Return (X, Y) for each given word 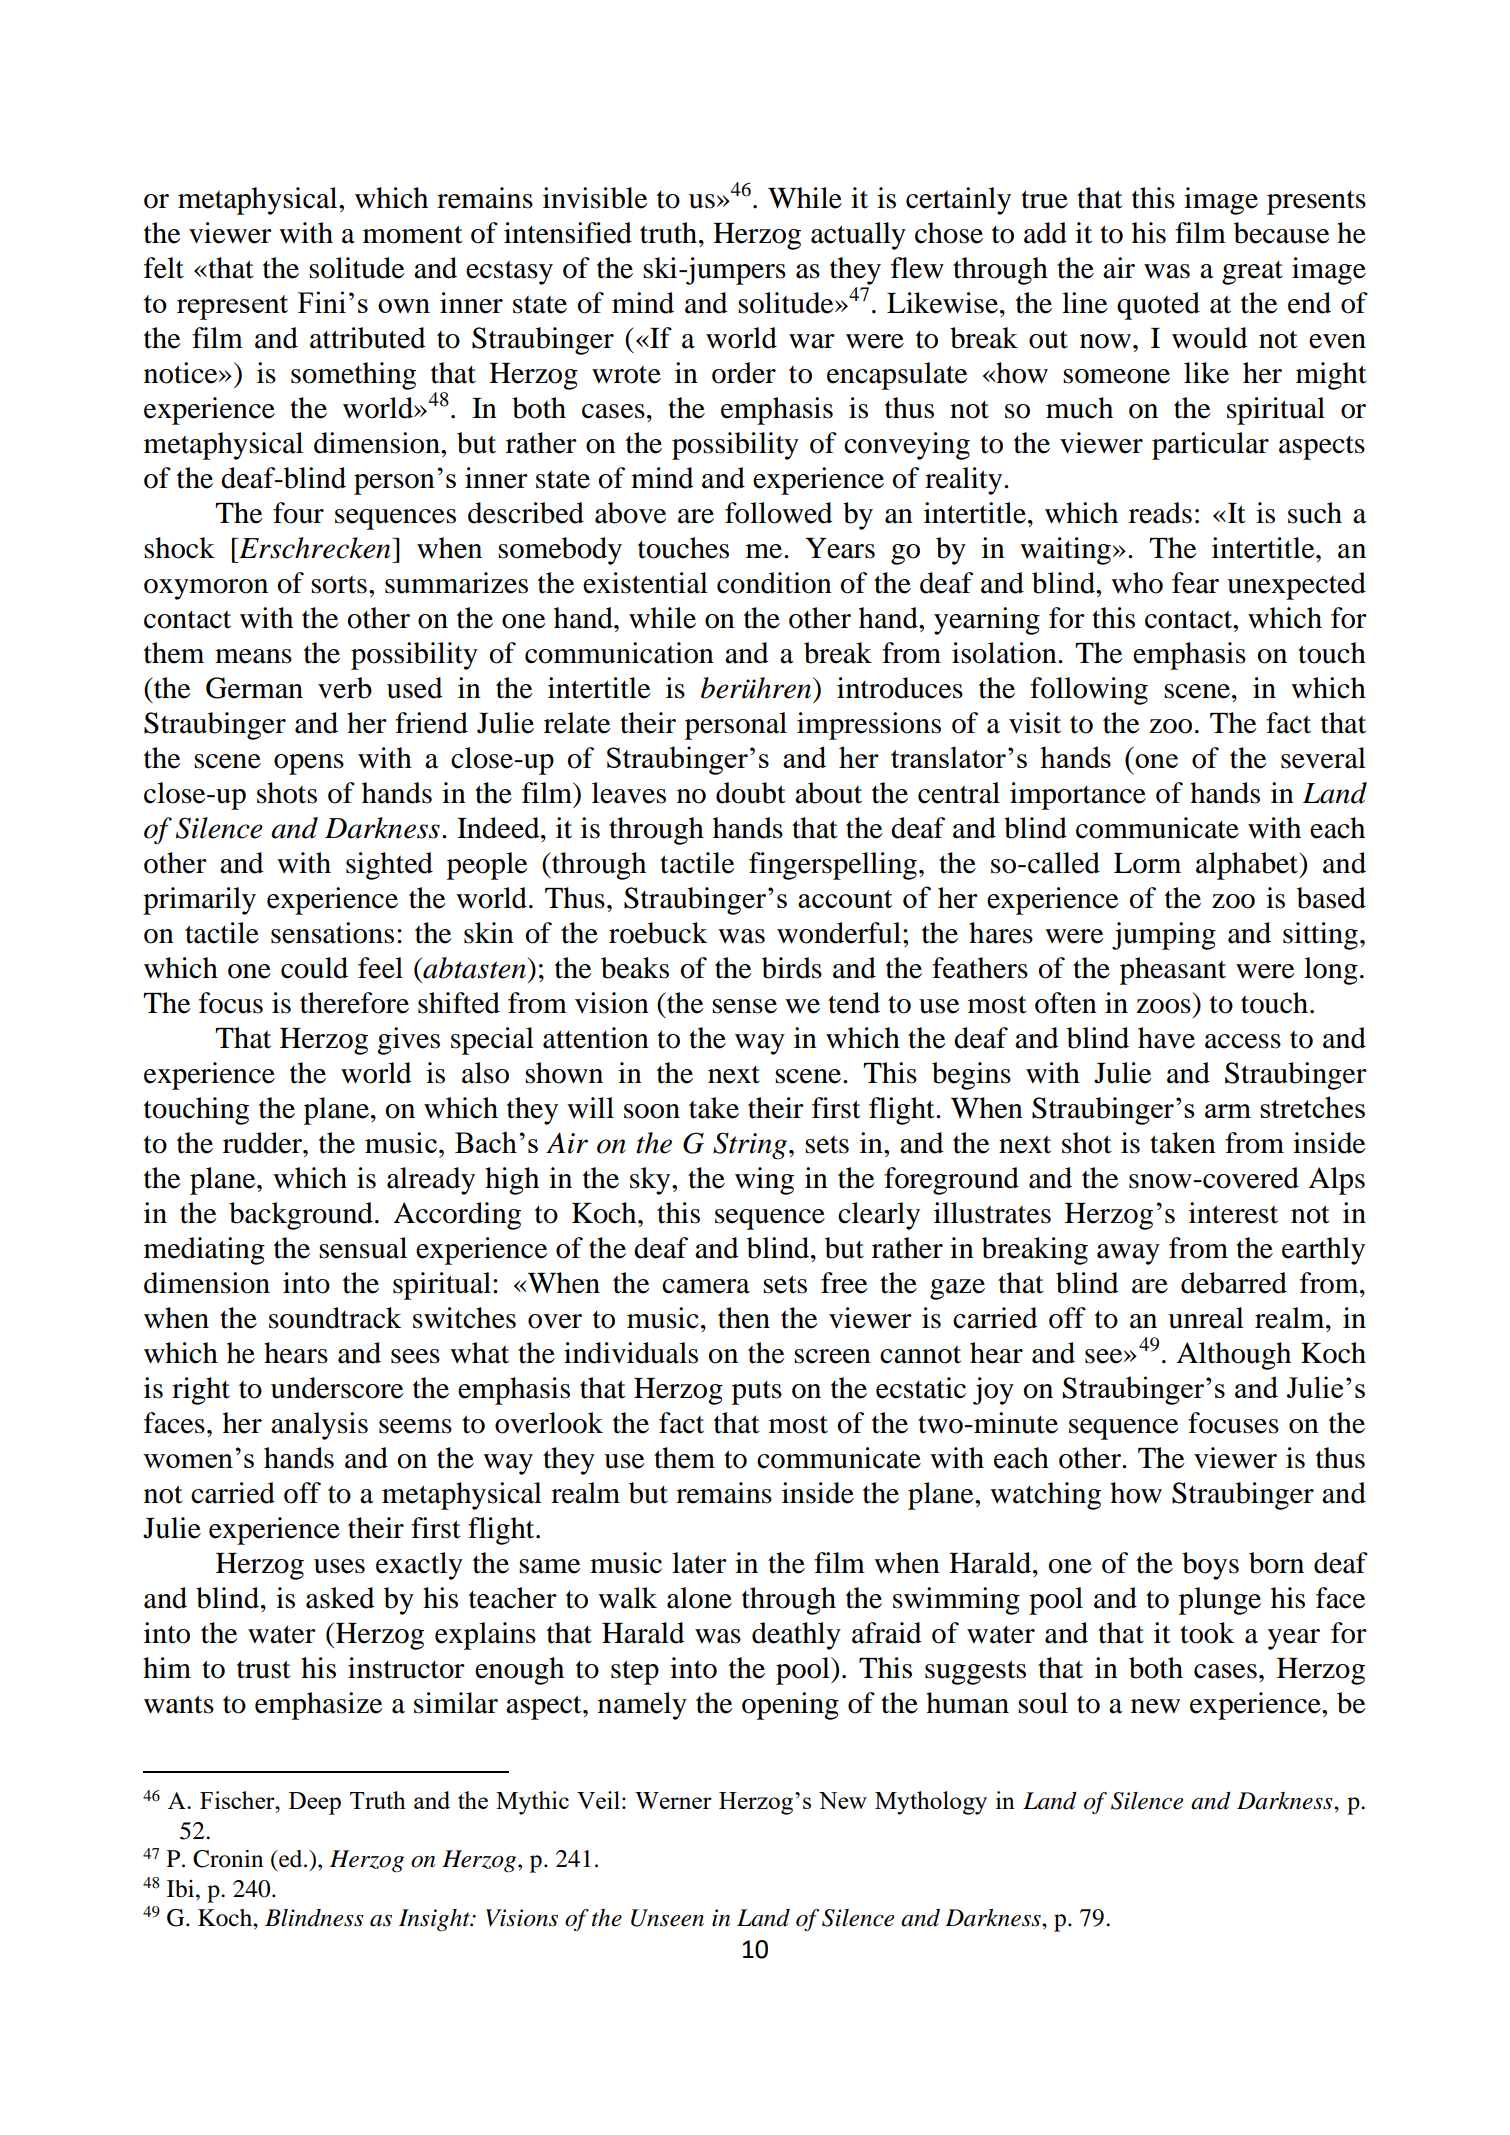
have (1166, 1038)
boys (1210, 1566)
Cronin (228, 1859)
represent (232, 307)
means (253, 656)
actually (858, 236)
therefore (354, 1003)
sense (744, 1006)
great (1252, 272)
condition (774, 583)
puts (757, 1392)
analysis (319, 1426)
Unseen (667, 1918)
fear (1195, 583)
